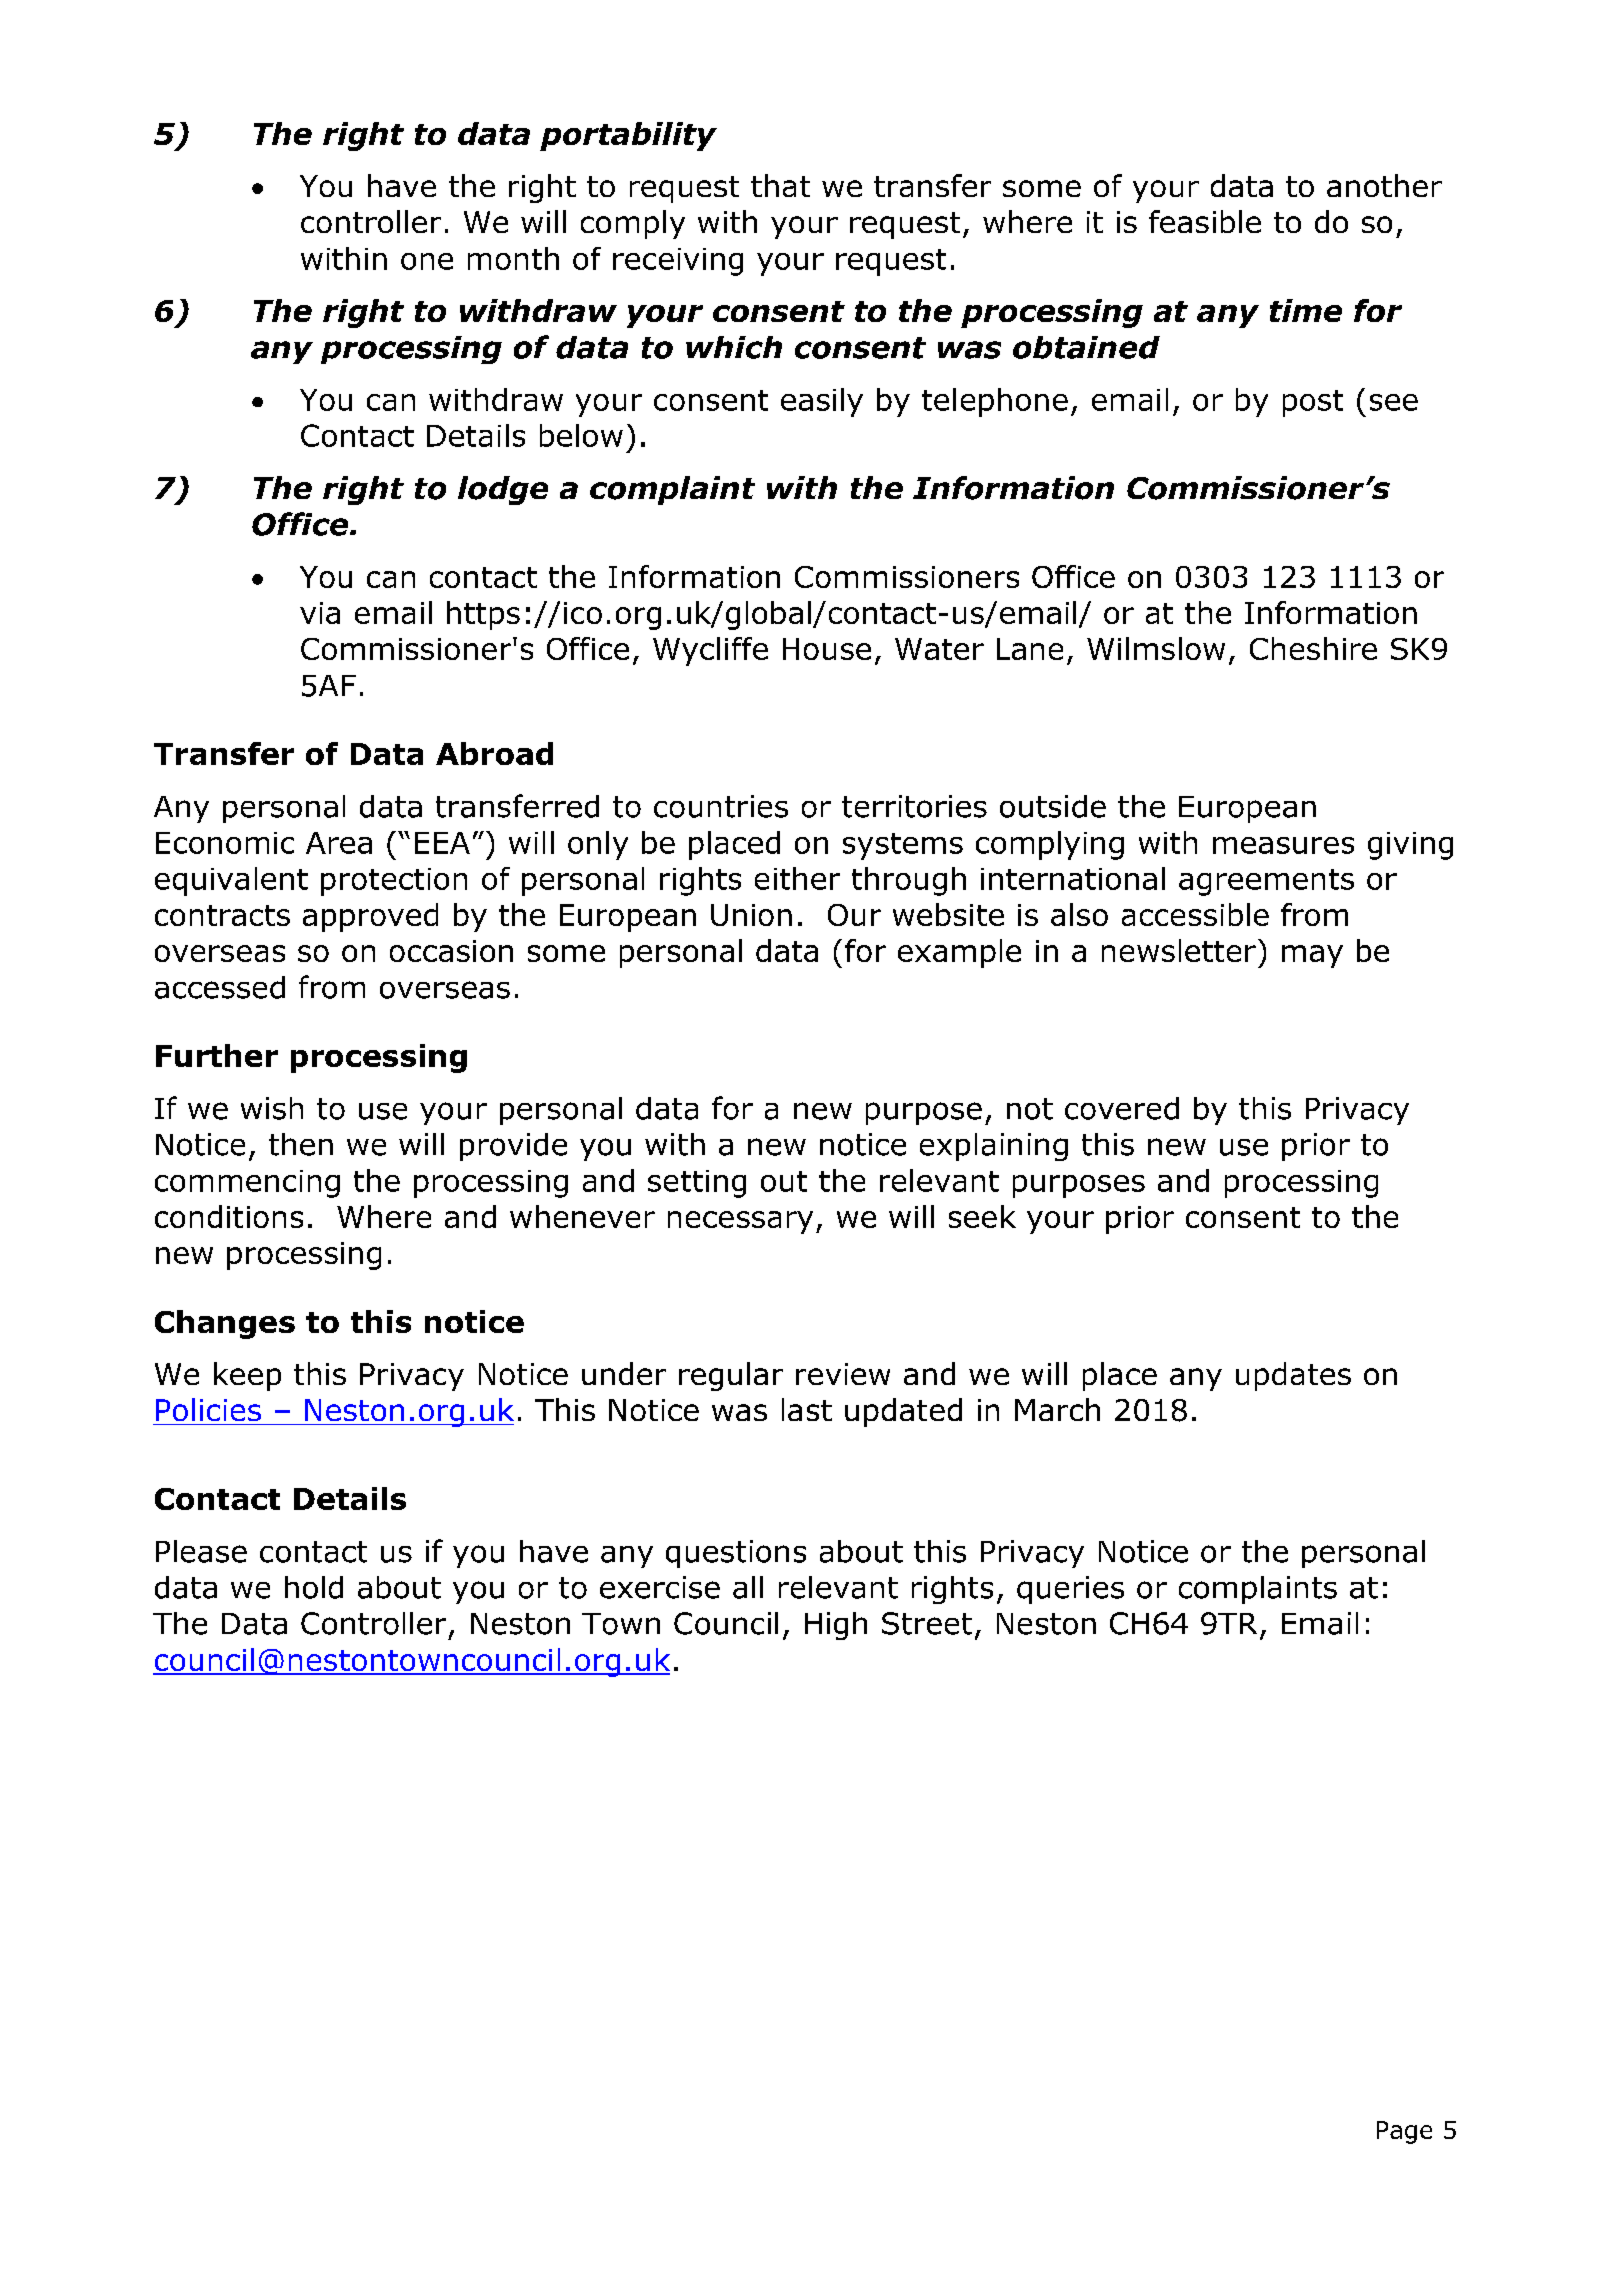 This page has width=1611, height=2278. I want to click on queries, so click(1070, 1590).
